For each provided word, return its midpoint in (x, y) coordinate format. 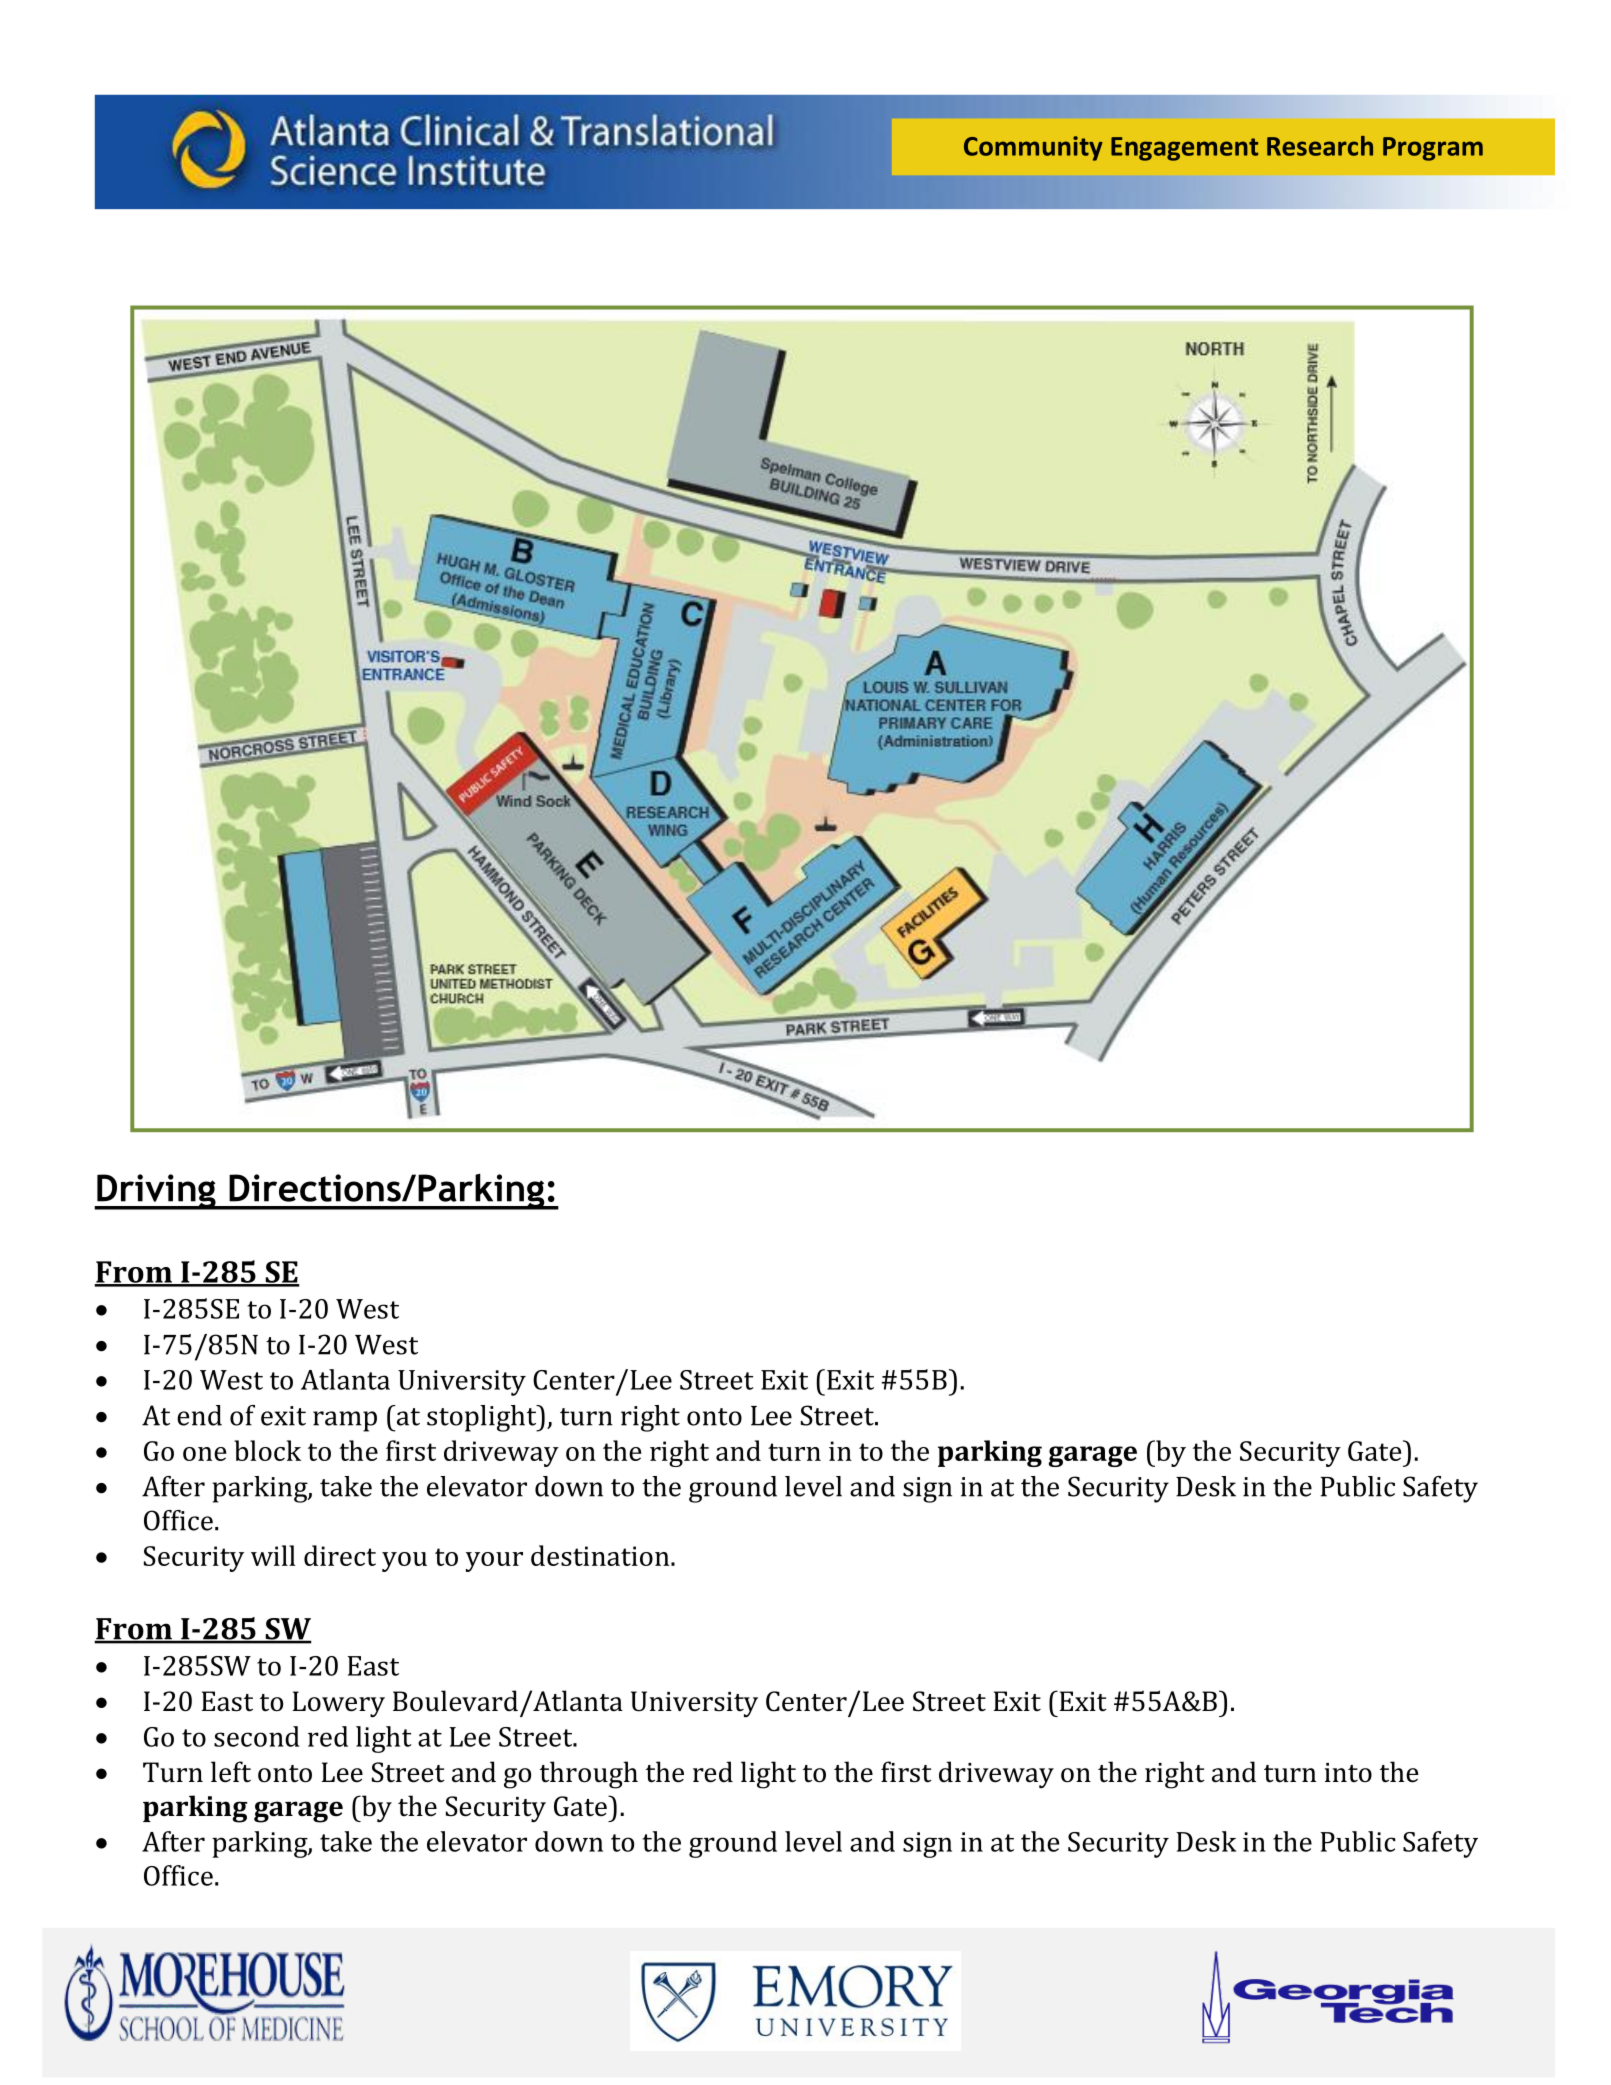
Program (1433, 149)
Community (1033, 148)
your (494, 1562)
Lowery (338, 1704)
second (257, 1736)
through (589, 1775)
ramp (345, 1421)
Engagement (1184, 149)
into (1348, 1773)
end (199, 1415)
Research (1320, 146)
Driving (156, 1192)
